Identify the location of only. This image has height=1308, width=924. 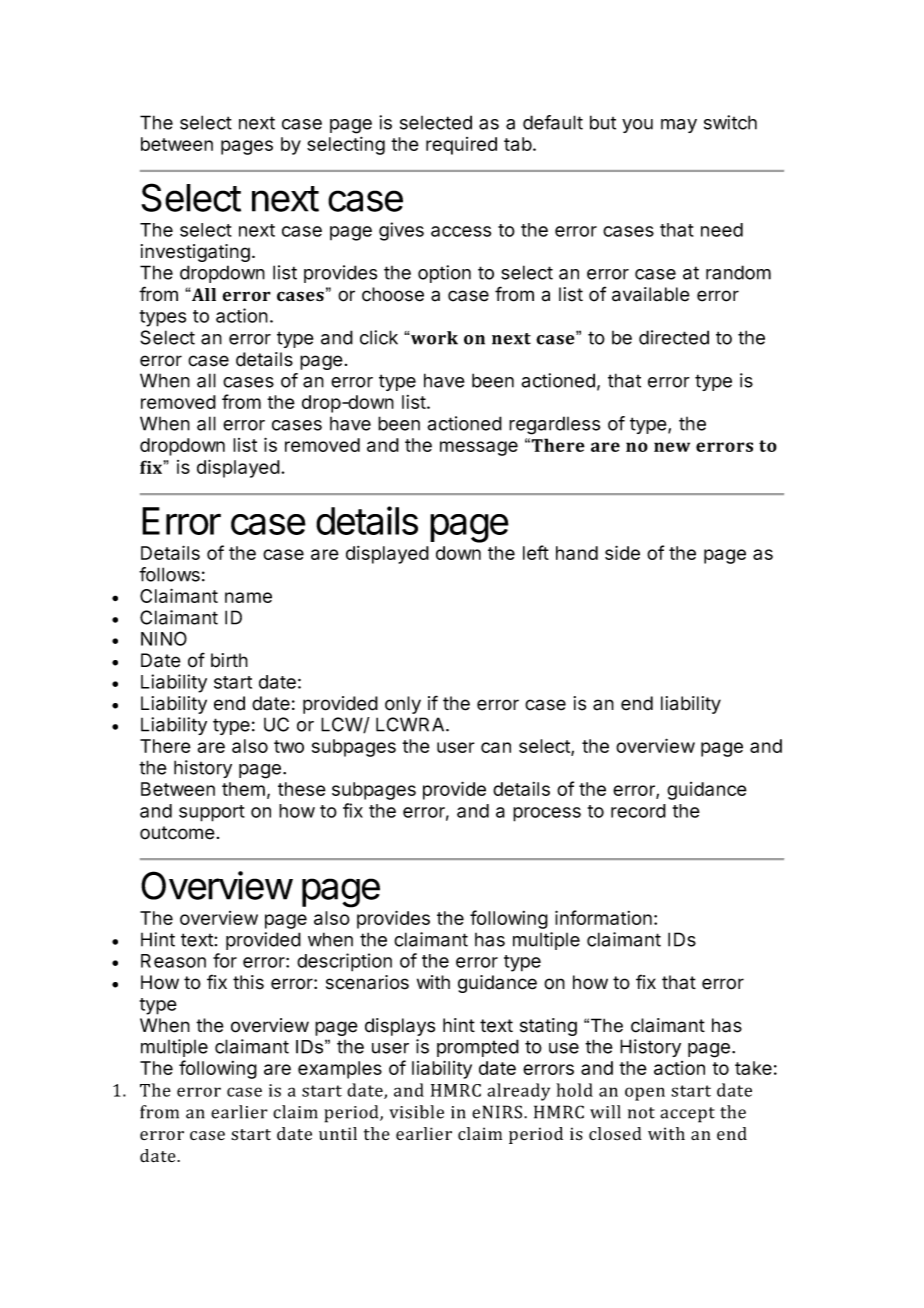
(403, 705).
